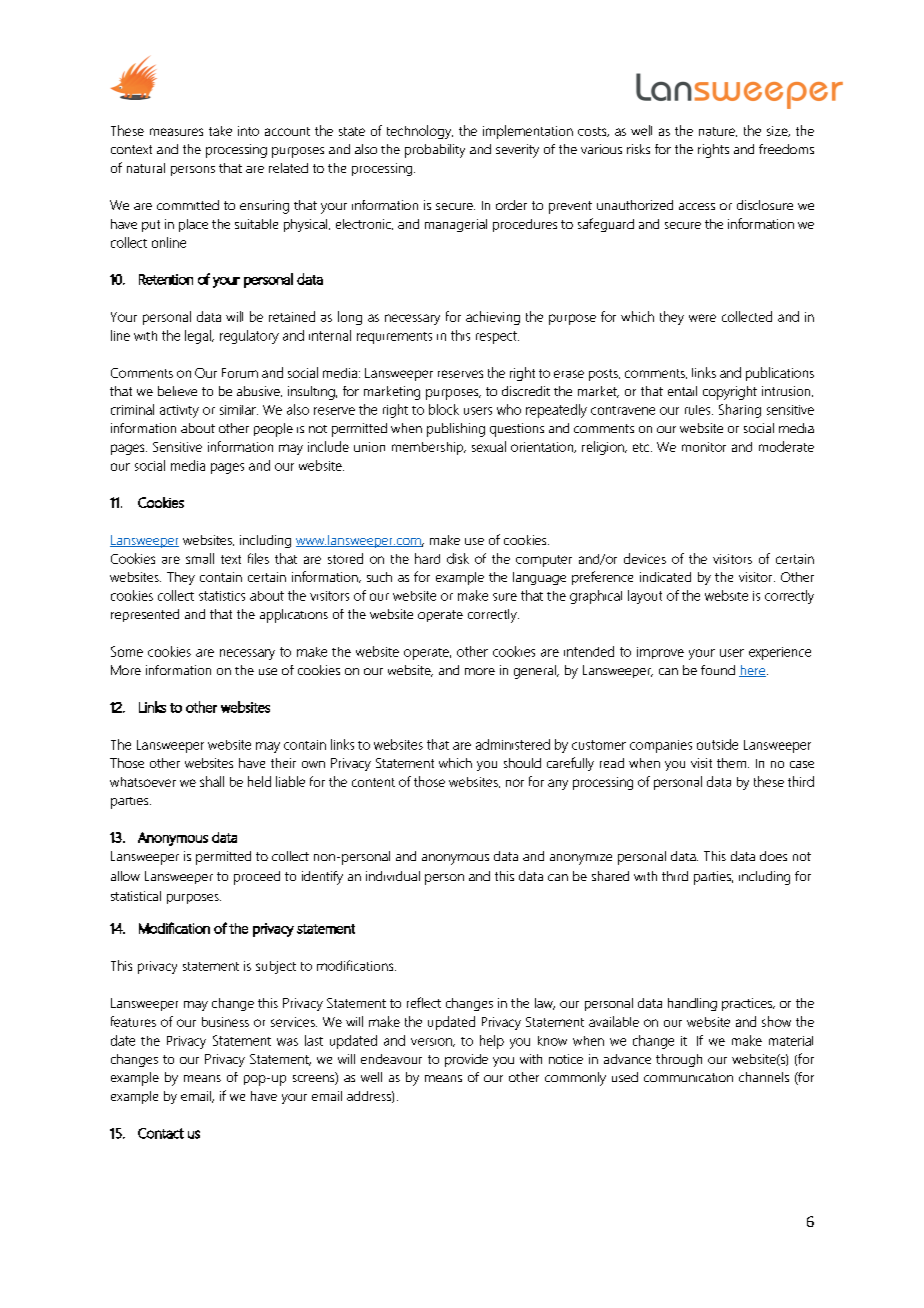 The height and width of the screenshot is (1308, 924). Describe the element at coordinates (393, 876) in the screenshot. I see `individual` at that location.
